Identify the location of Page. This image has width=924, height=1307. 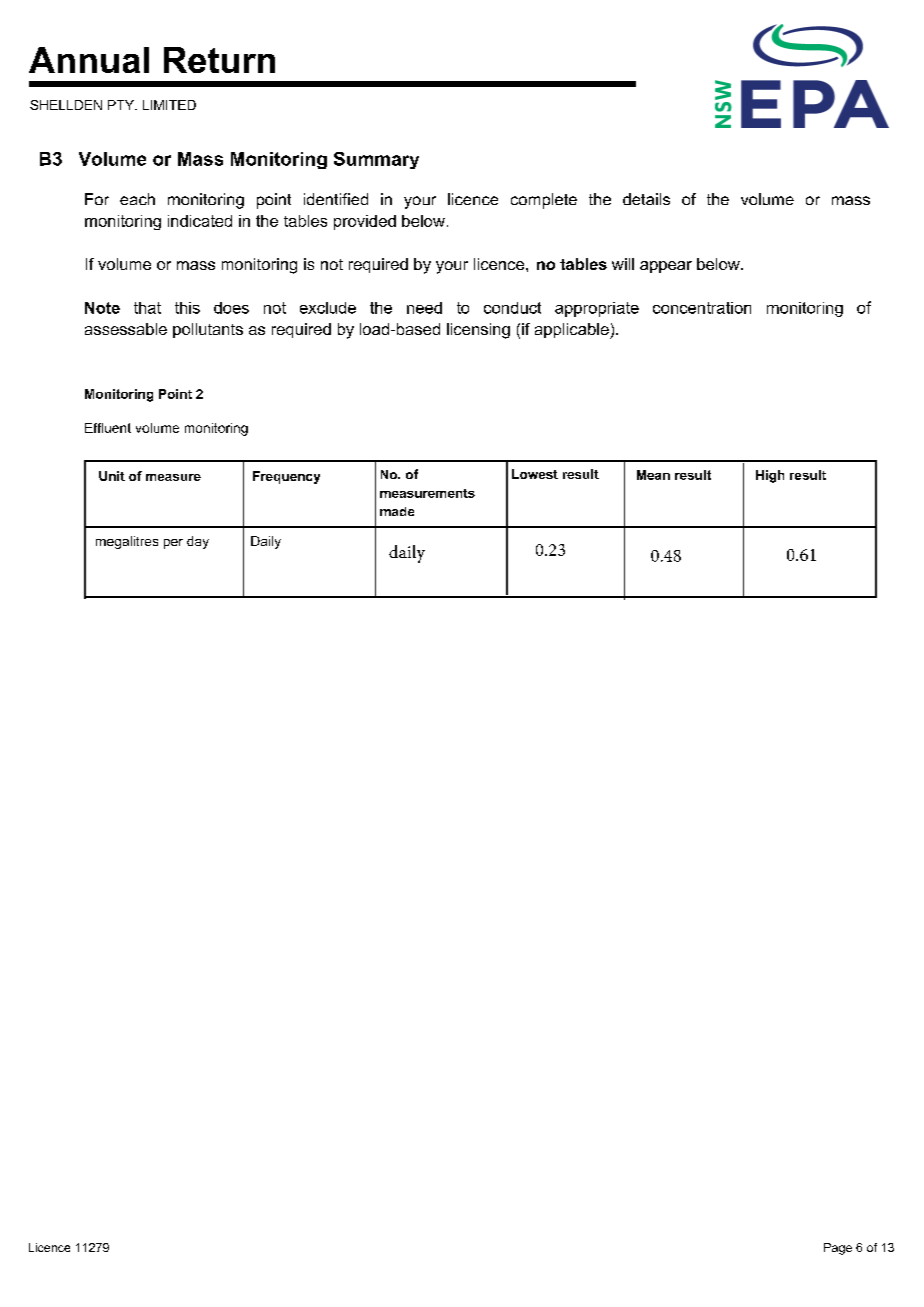
(838, 1249).
